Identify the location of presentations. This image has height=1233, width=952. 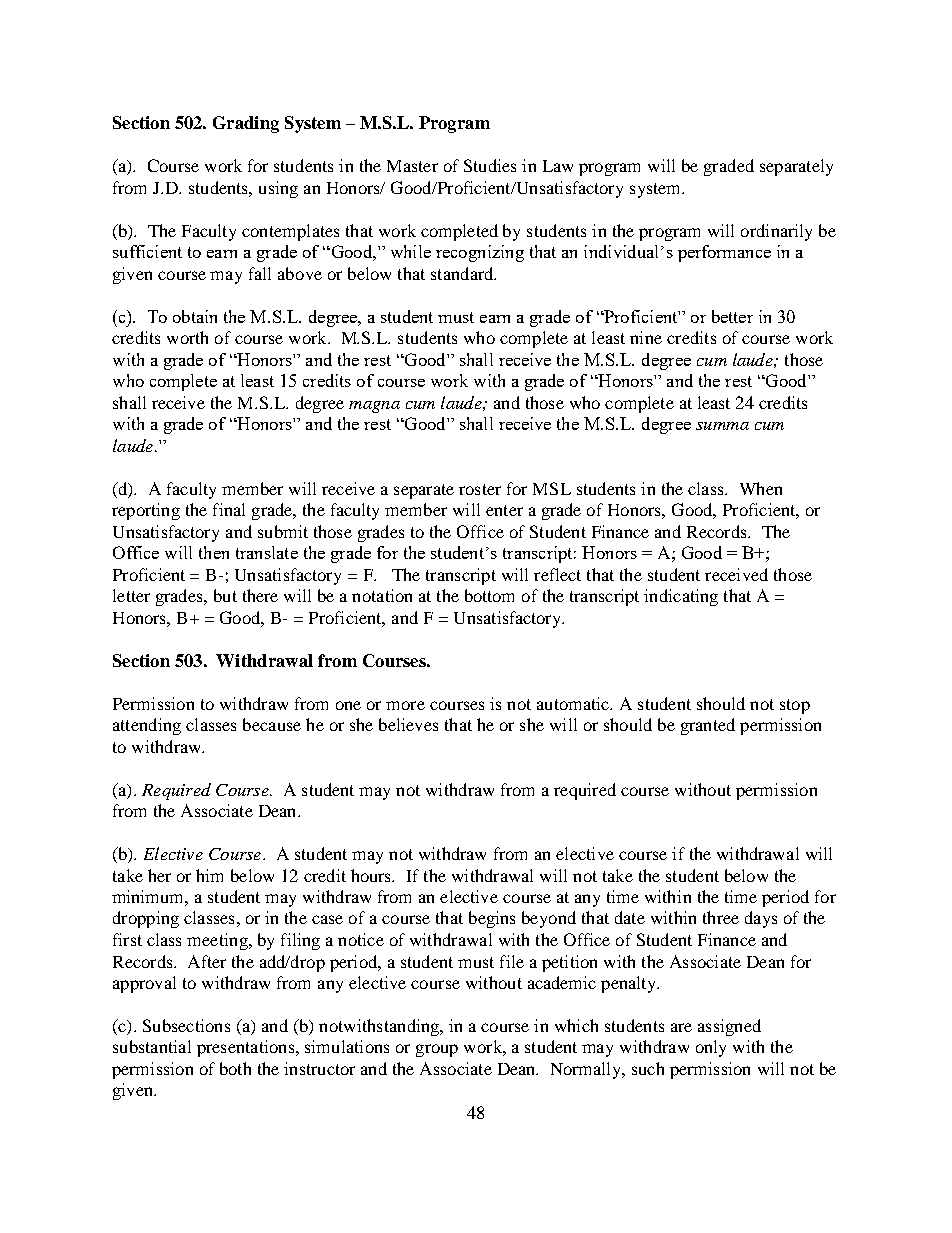
(247, 1048).
